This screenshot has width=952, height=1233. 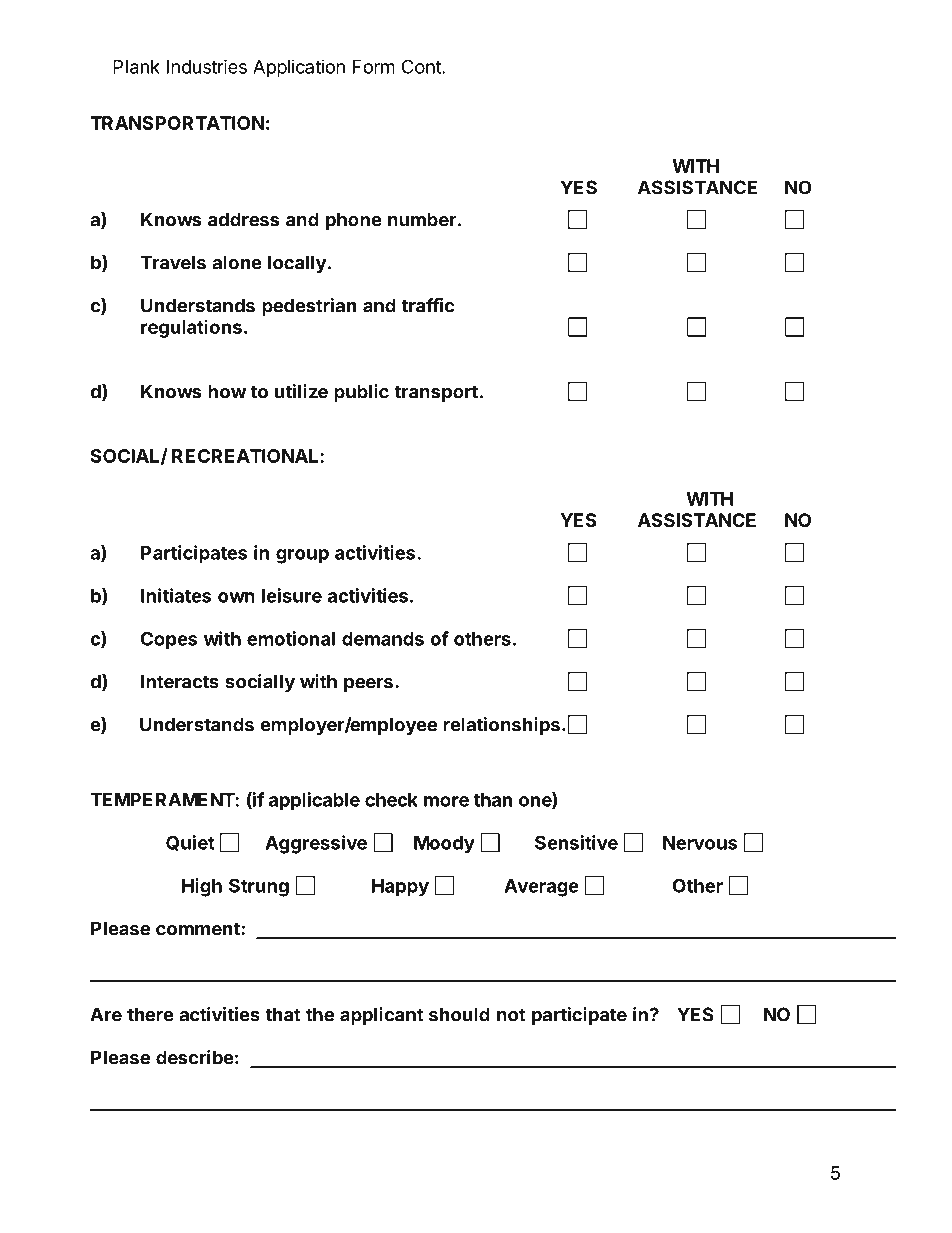 I want to click on demands, so click(x=383, y=639).
